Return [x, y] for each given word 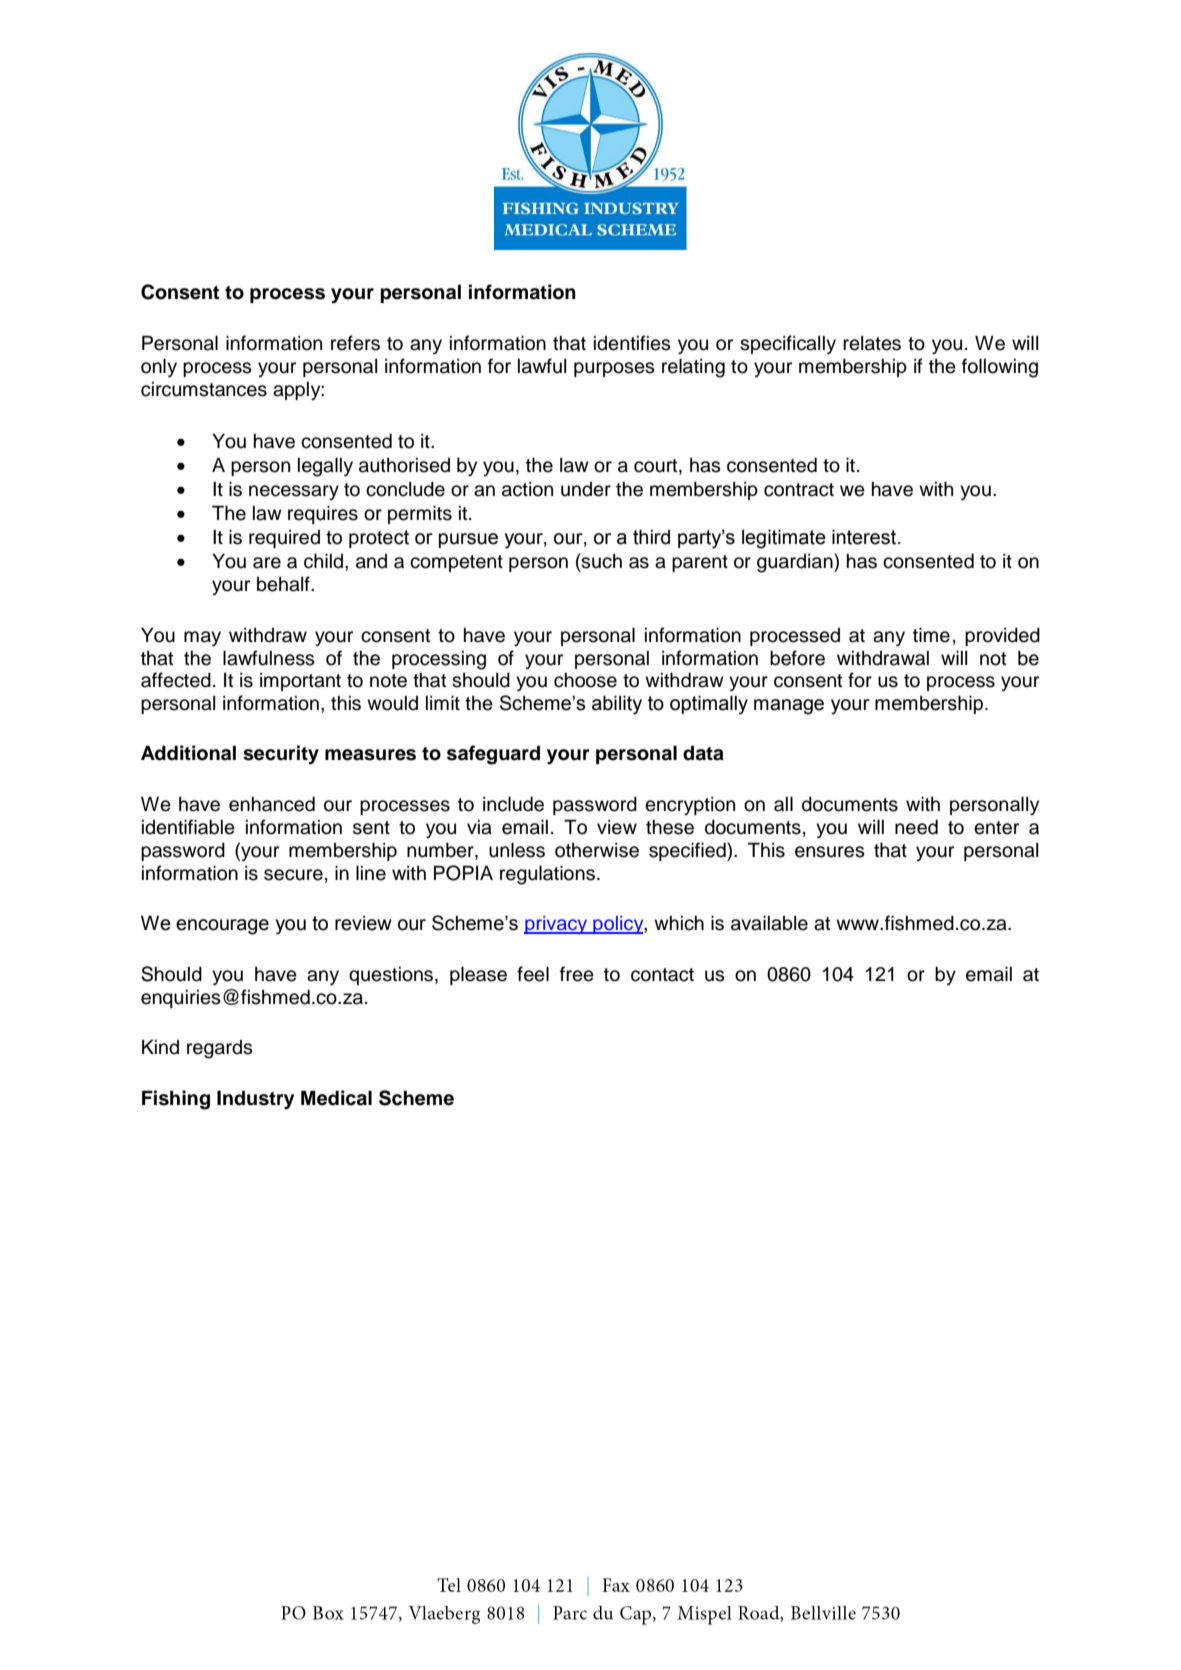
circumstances [204, 389]
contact [662, 975]
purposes [614, 369]
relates [872, 343]
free [577, 974]
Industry [255, 1100]
